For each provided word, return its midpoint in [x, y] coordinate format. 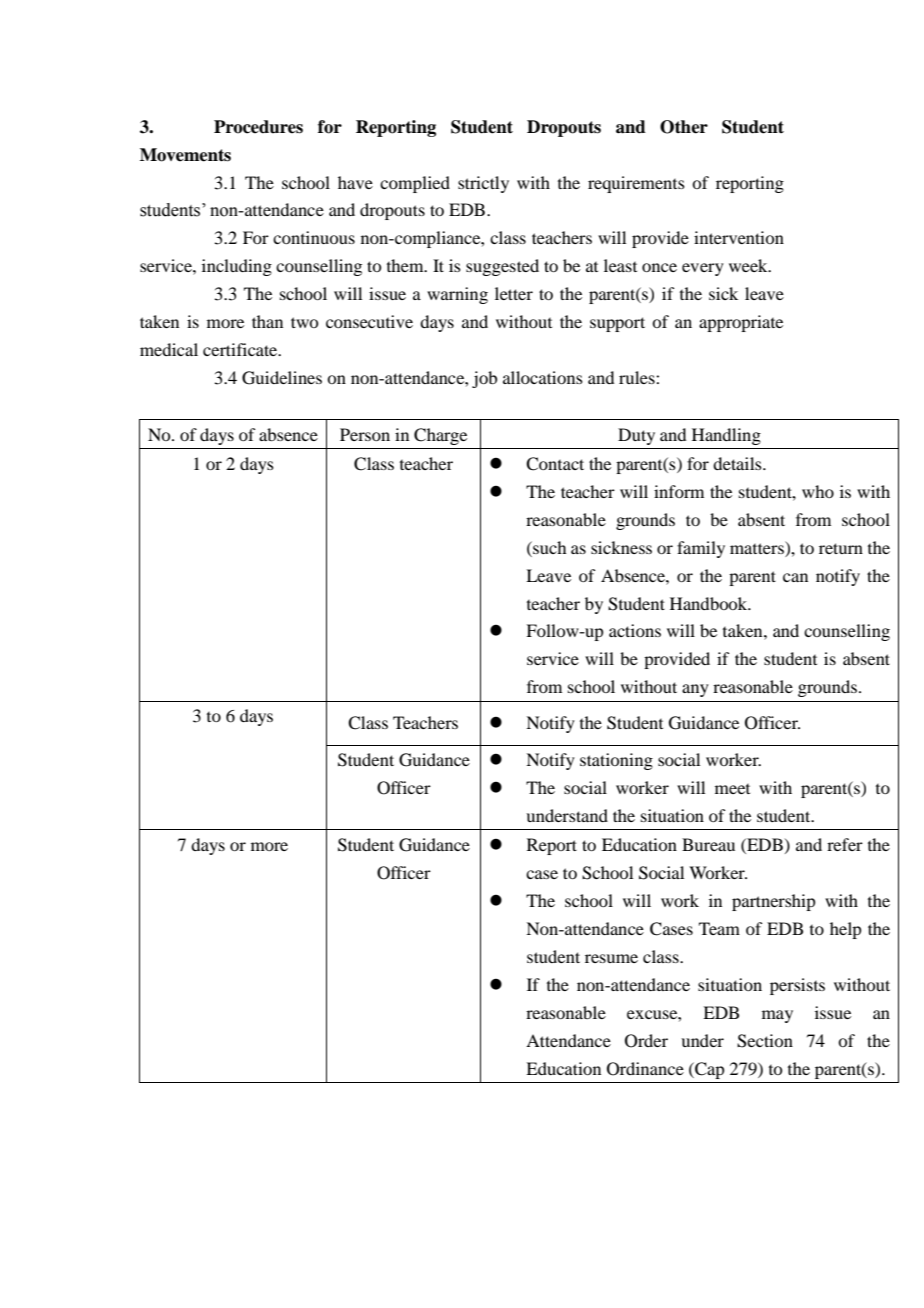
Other [684, 127]
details [738, 463]
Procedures [258, 127]
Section [765, 1041]
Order [646, 1041]
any [695, 690]
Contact [555, 464]
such [548, 547]
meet [732, 789]
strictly [483, 184]
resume [611, 958]
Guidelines [282, 378]
